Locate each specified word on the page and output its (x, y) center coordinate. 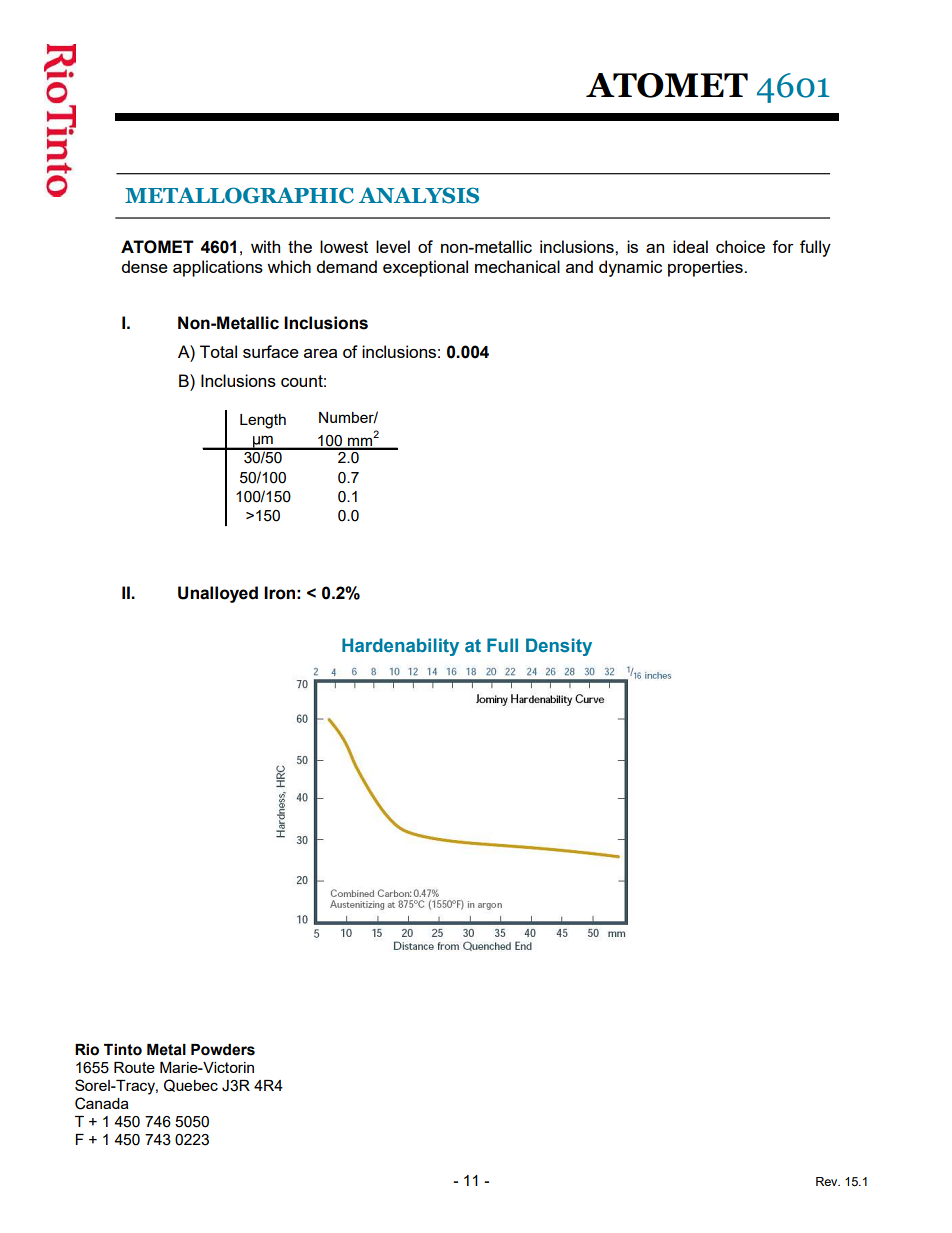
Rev (828, 1181)
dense (145, 266)
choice (740, 246)
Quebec (191, 1085)
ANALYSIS (419, 195)
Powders (223, 1050)
